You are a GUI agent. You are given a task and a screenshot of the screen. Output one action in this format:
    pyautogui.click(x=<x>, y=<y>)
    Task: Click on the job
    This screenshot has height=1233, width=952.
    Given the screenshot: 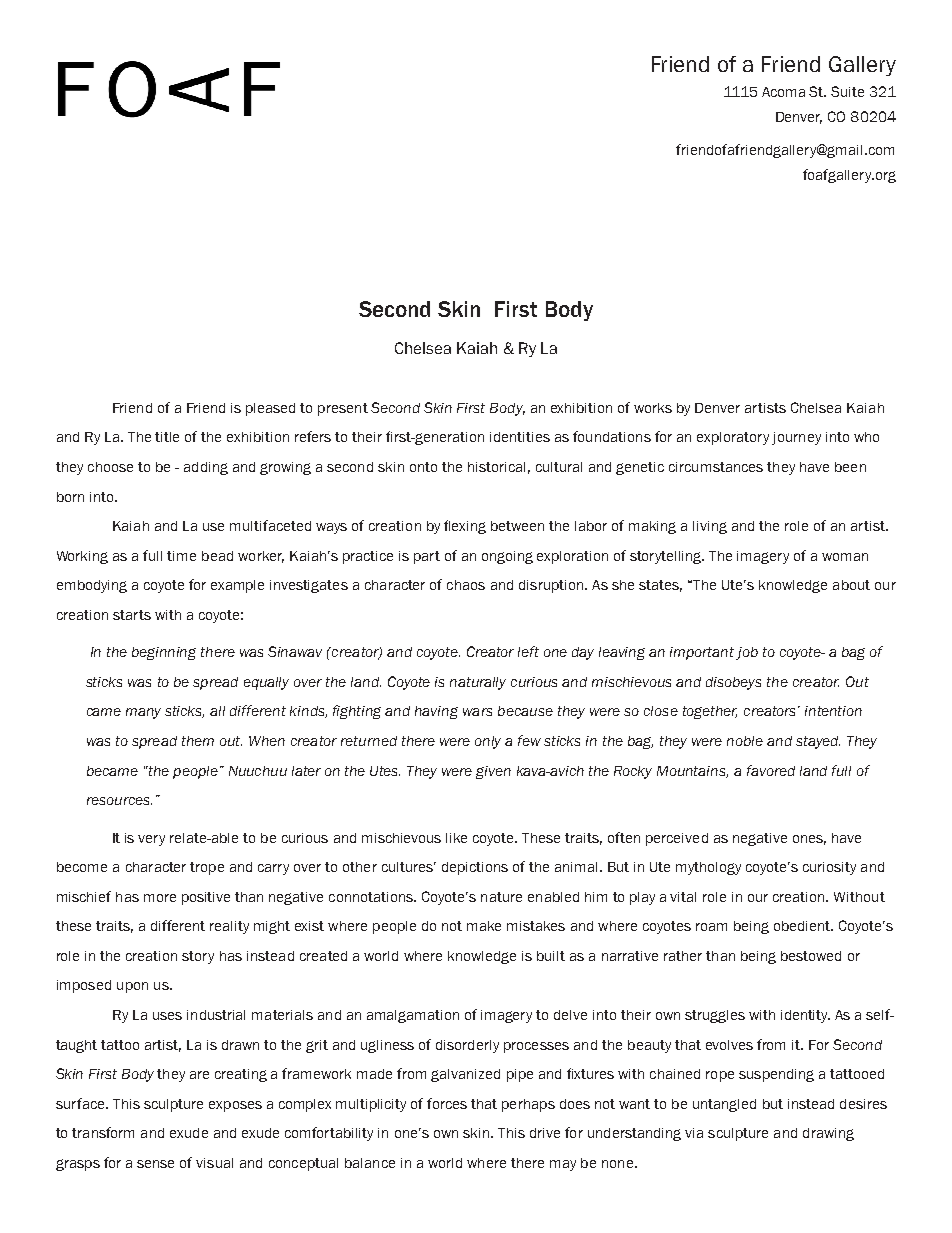 What is the action you would take?
    pyautogui.click(x=747, y=653)
